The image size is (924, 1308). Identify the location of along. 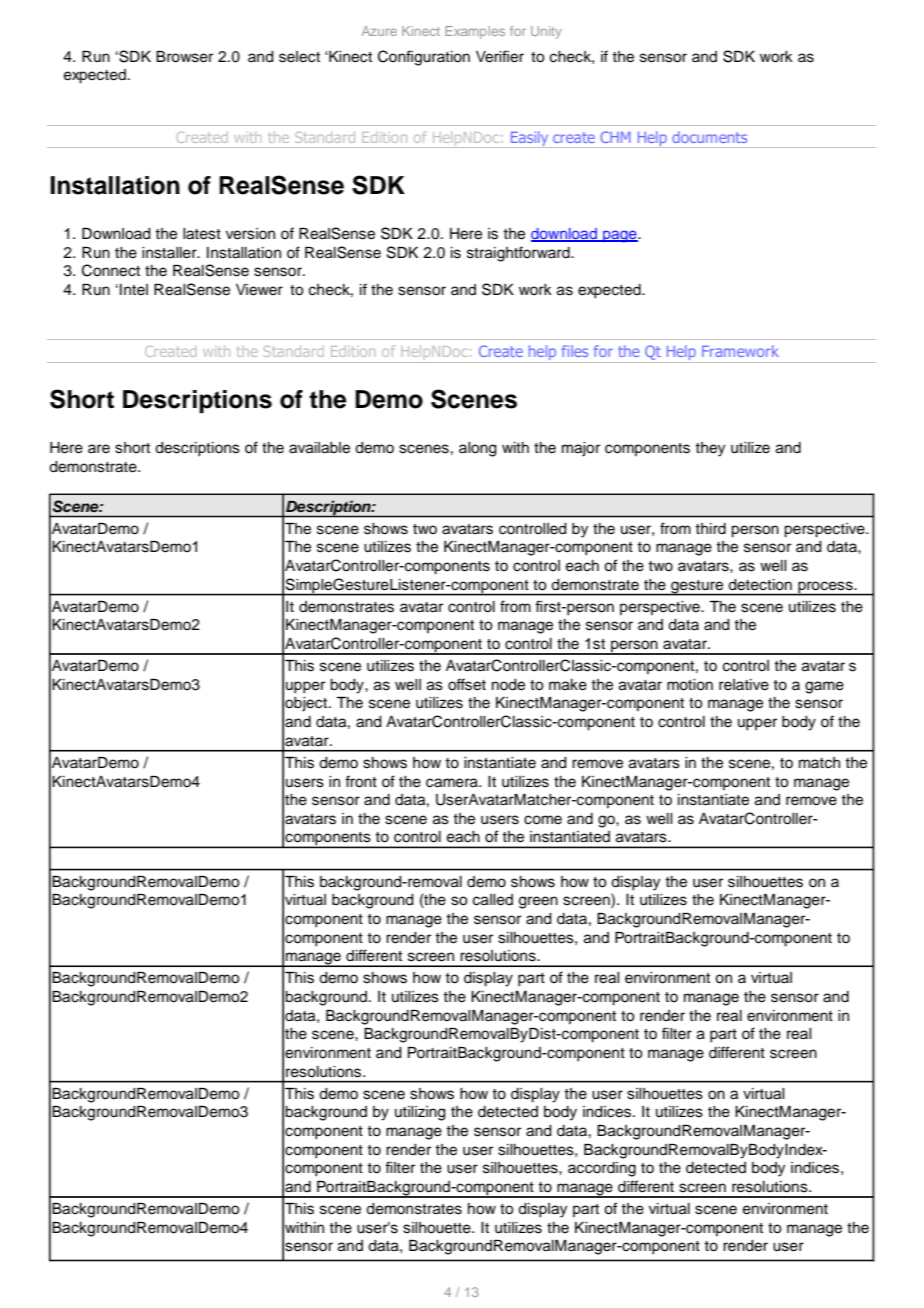
(478, 449).
